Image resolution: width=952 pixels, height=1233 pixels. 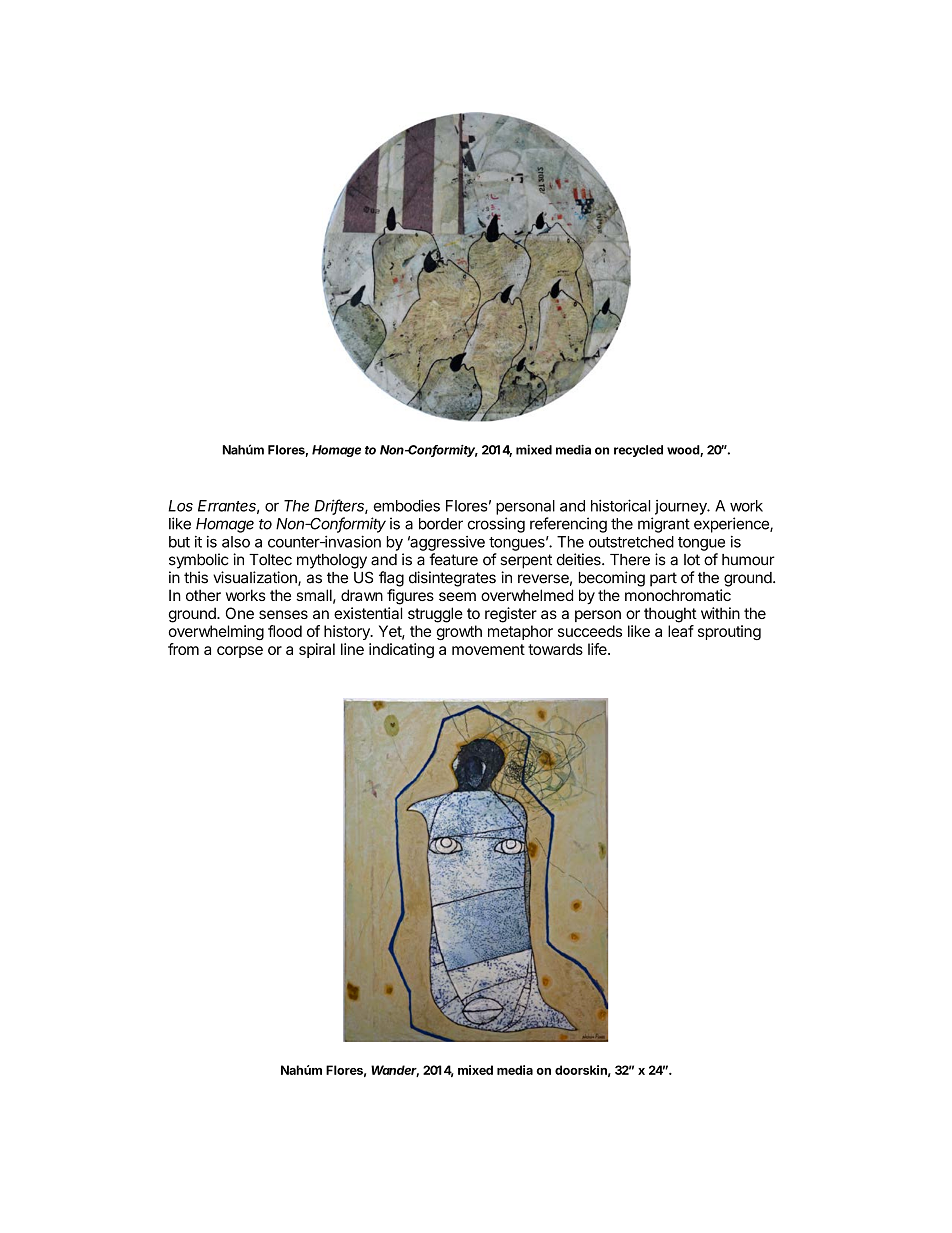 What do you see at coordinates (488, 649) in the document?
I see `movement` at bounding box center [488, 649].
